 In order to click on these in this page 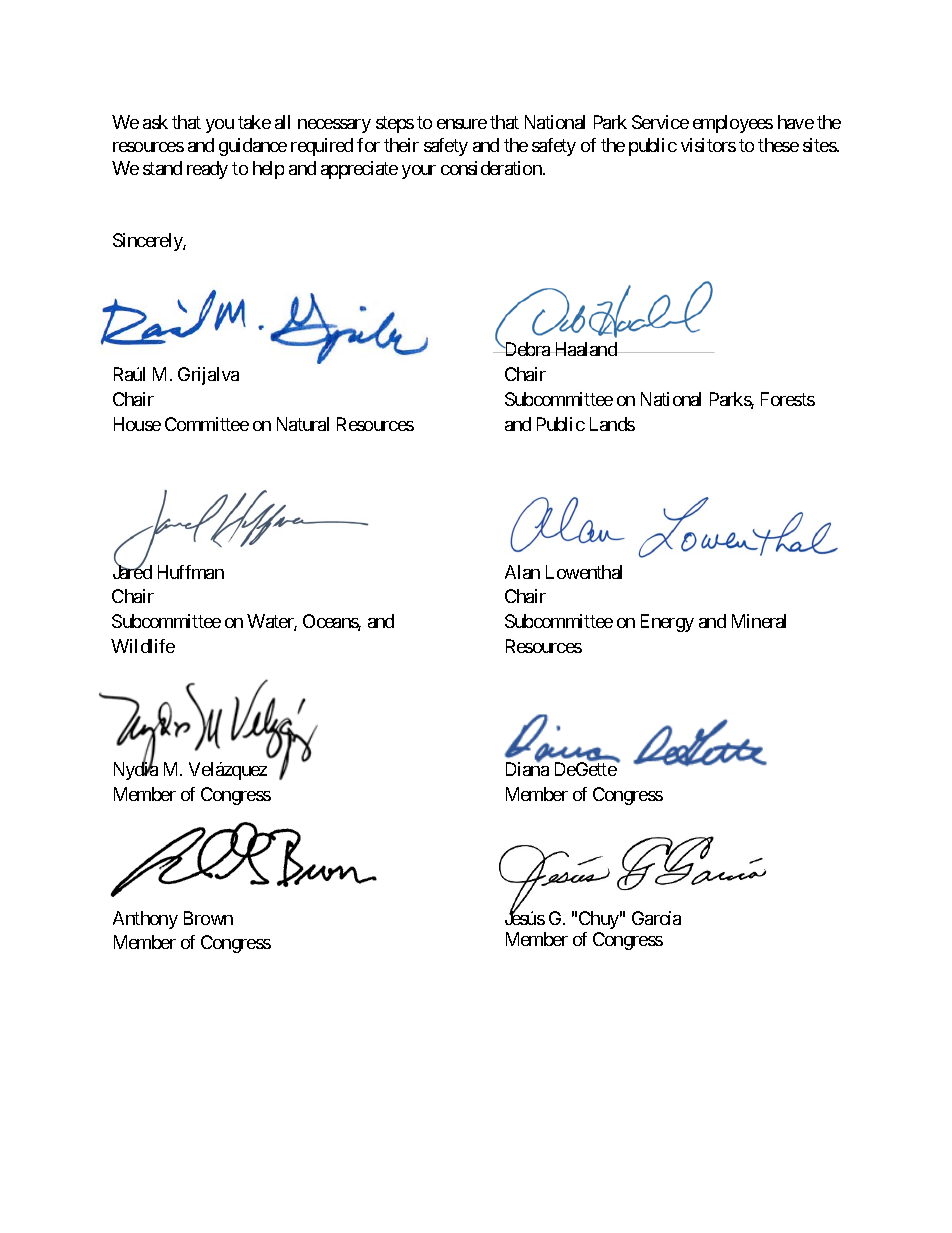, I will do `click(778, 145)`.
